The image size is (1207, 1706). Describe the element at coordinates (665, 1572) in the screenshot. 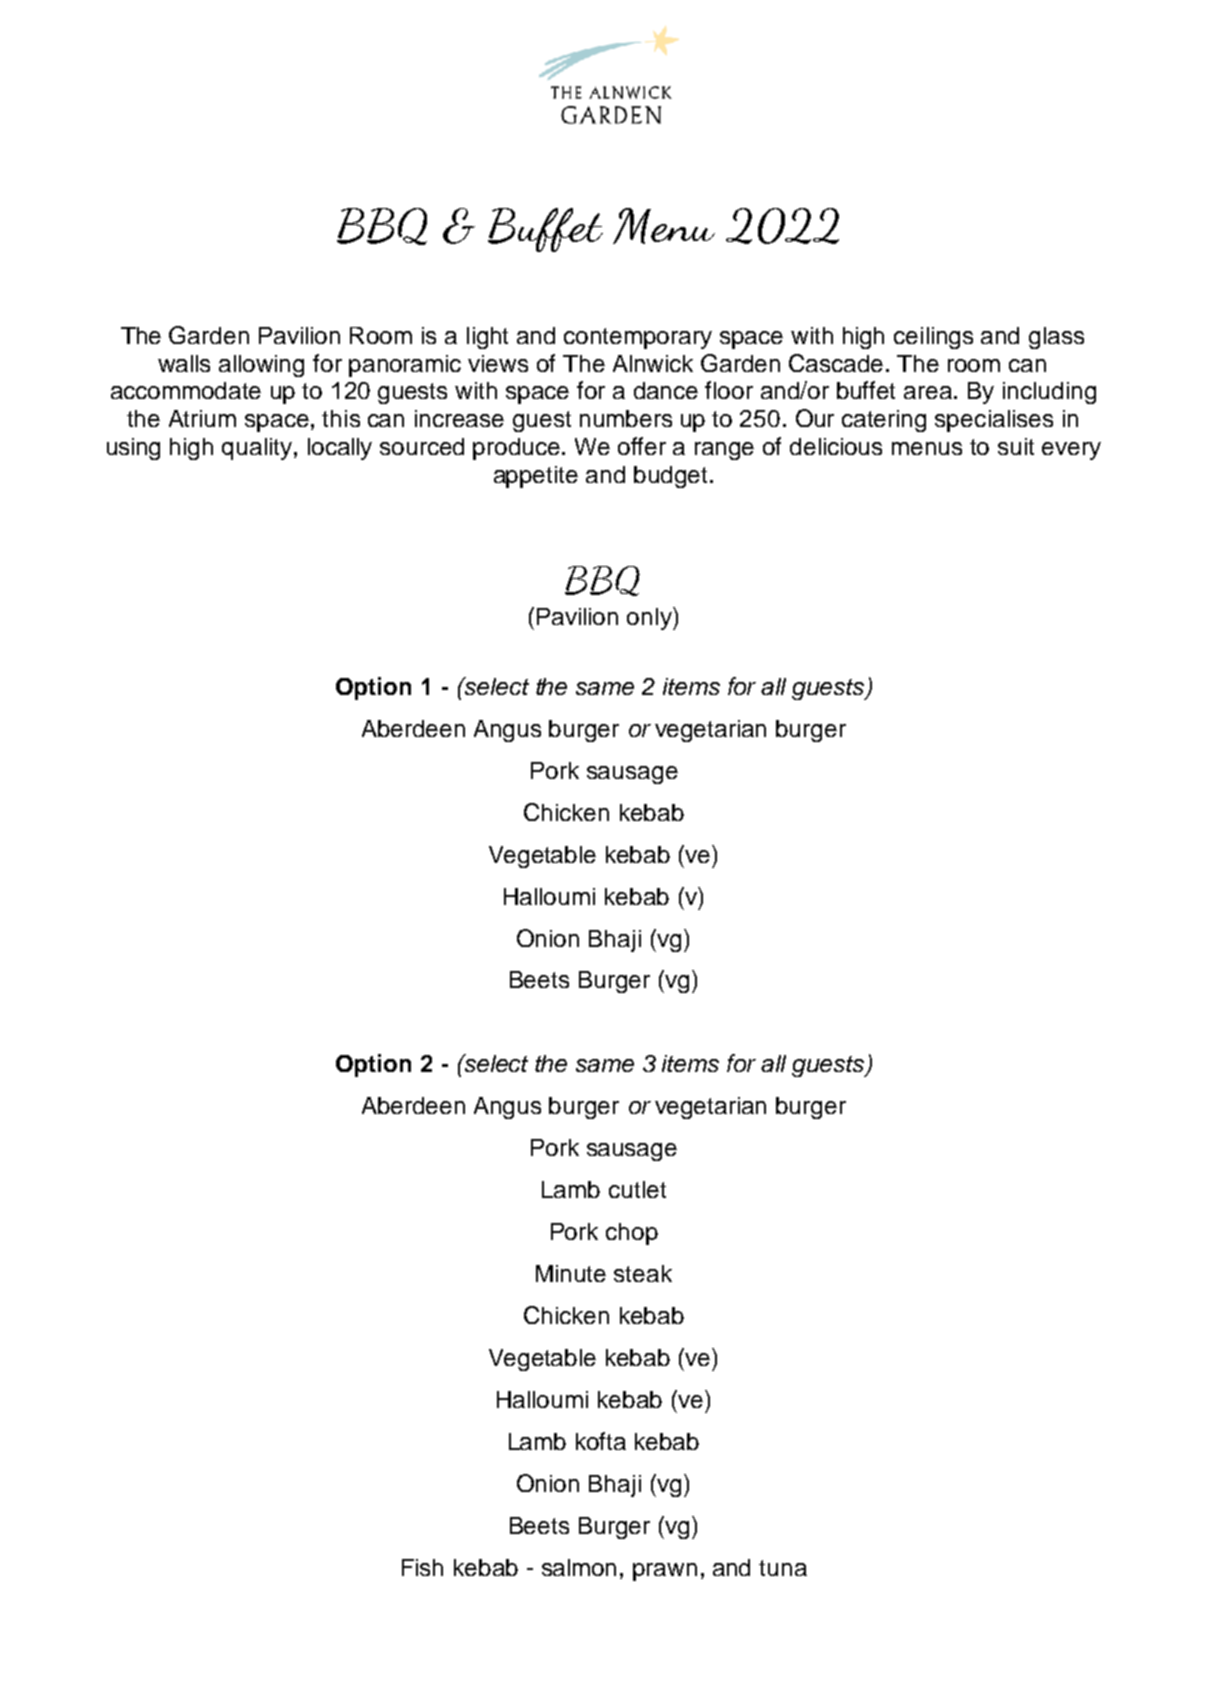

I see `prawn` at that location.
